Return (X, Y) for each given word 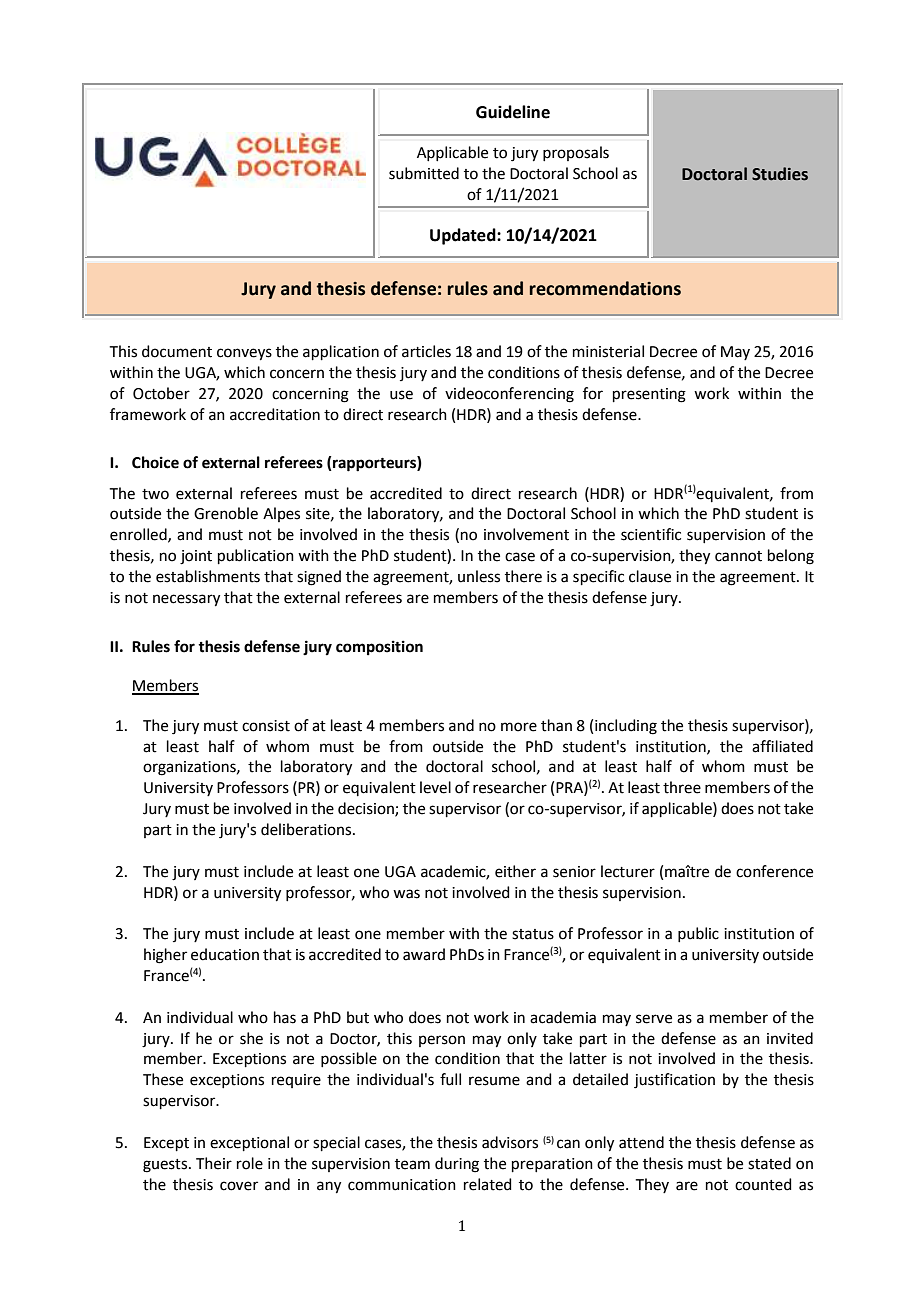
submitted (424, 173)
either (515, 871)
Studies (780, 174)
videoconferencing (509, 395)
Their (214, 1163)
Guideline (513, 112)
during (457, 1165)
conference (774, 871)
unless (479, 576)
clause (650, 576)
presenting (649, 395)
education (225, 954)
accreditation (275, 414)
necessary (186, 600)
